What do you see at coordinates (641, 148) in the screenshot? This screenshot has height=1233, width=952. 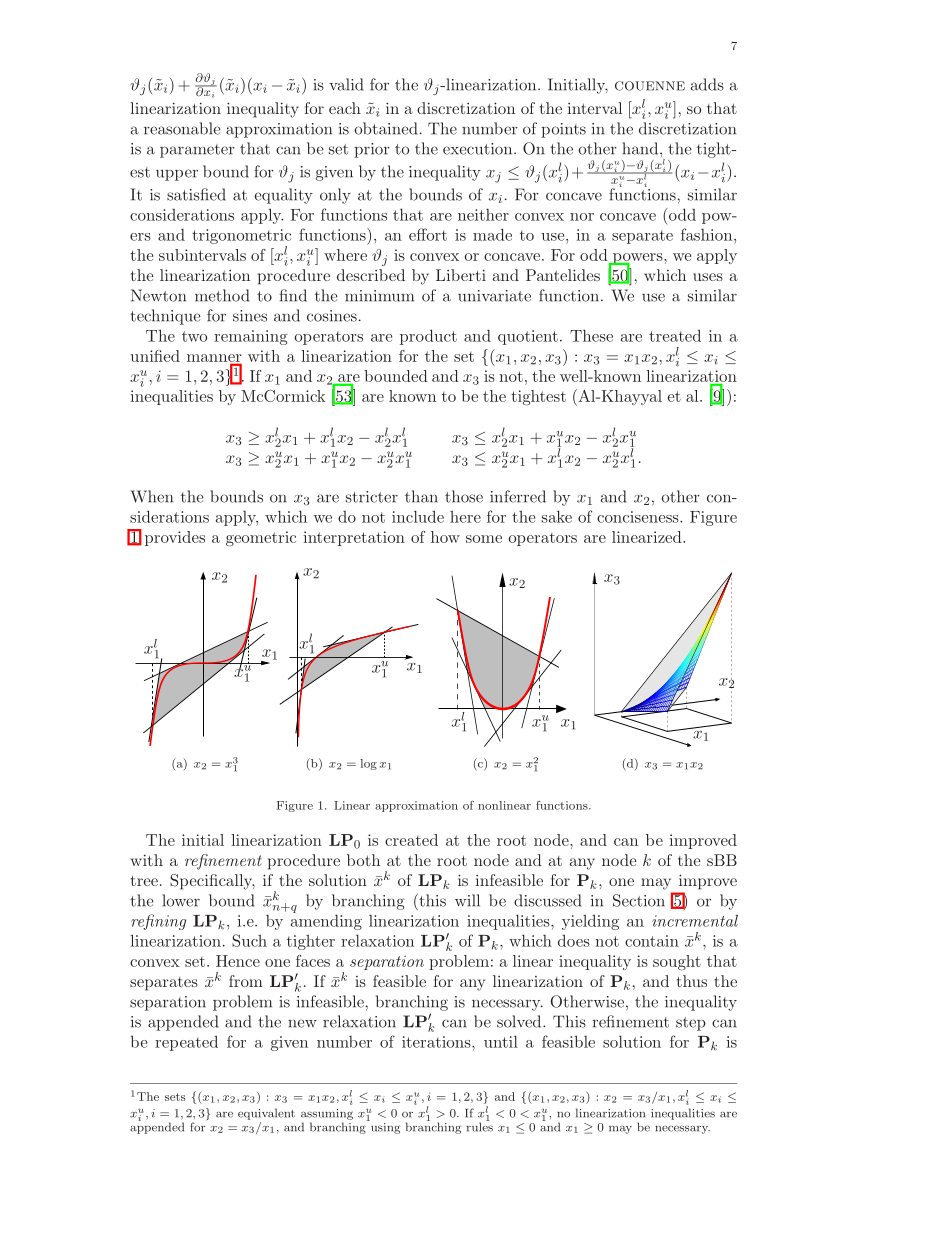 I see `hand` at bounding box center [641, 148].
